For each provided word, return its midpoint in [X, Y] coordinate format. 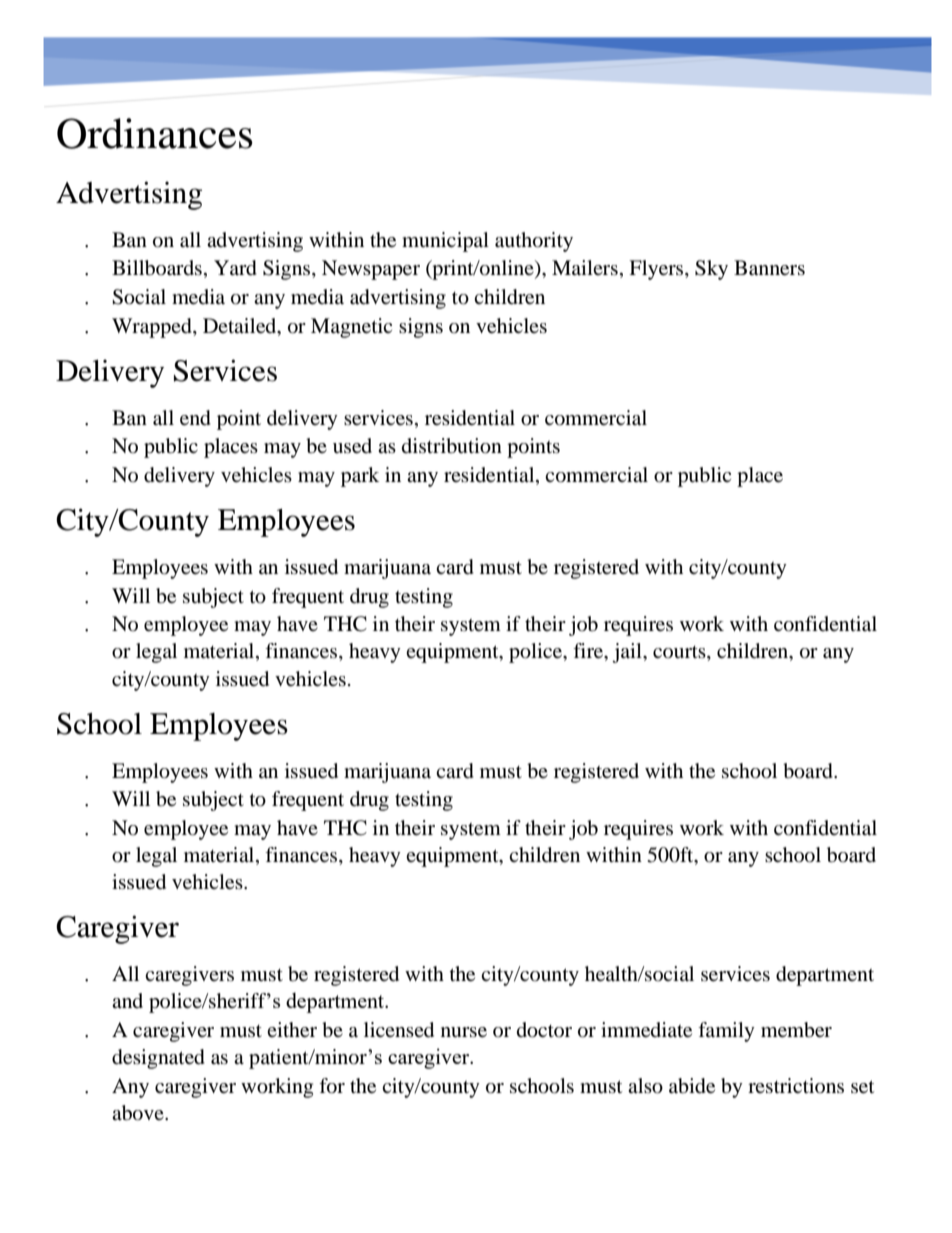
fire [589, 652]
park [360, 477]
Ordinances [155, 133]
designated [158, 1059]
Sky [711, 270]
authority [534, 242]
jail [628, 653]
